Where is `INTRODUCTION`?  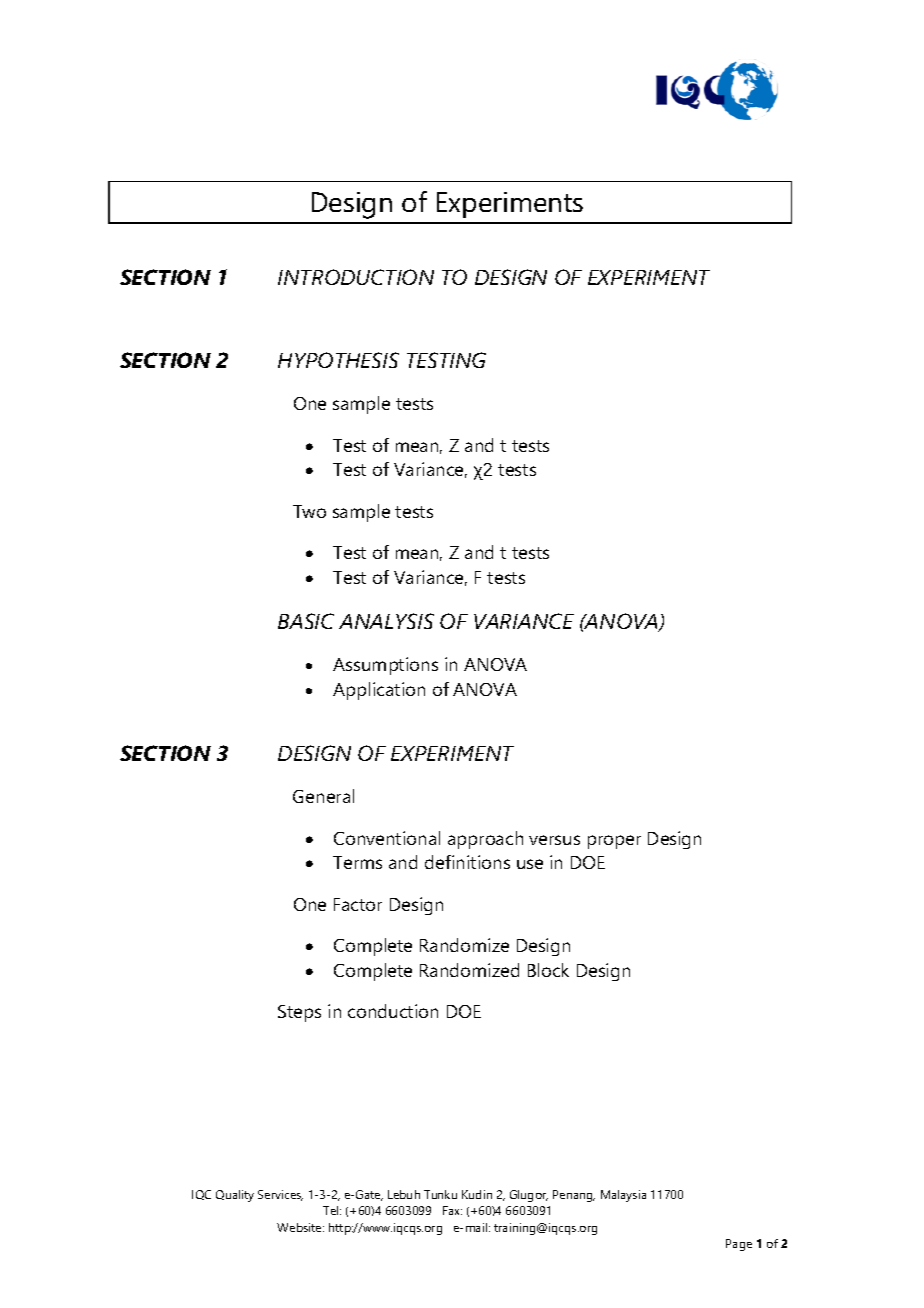 INTRODUCTION is located at coordinates (356, 277).
